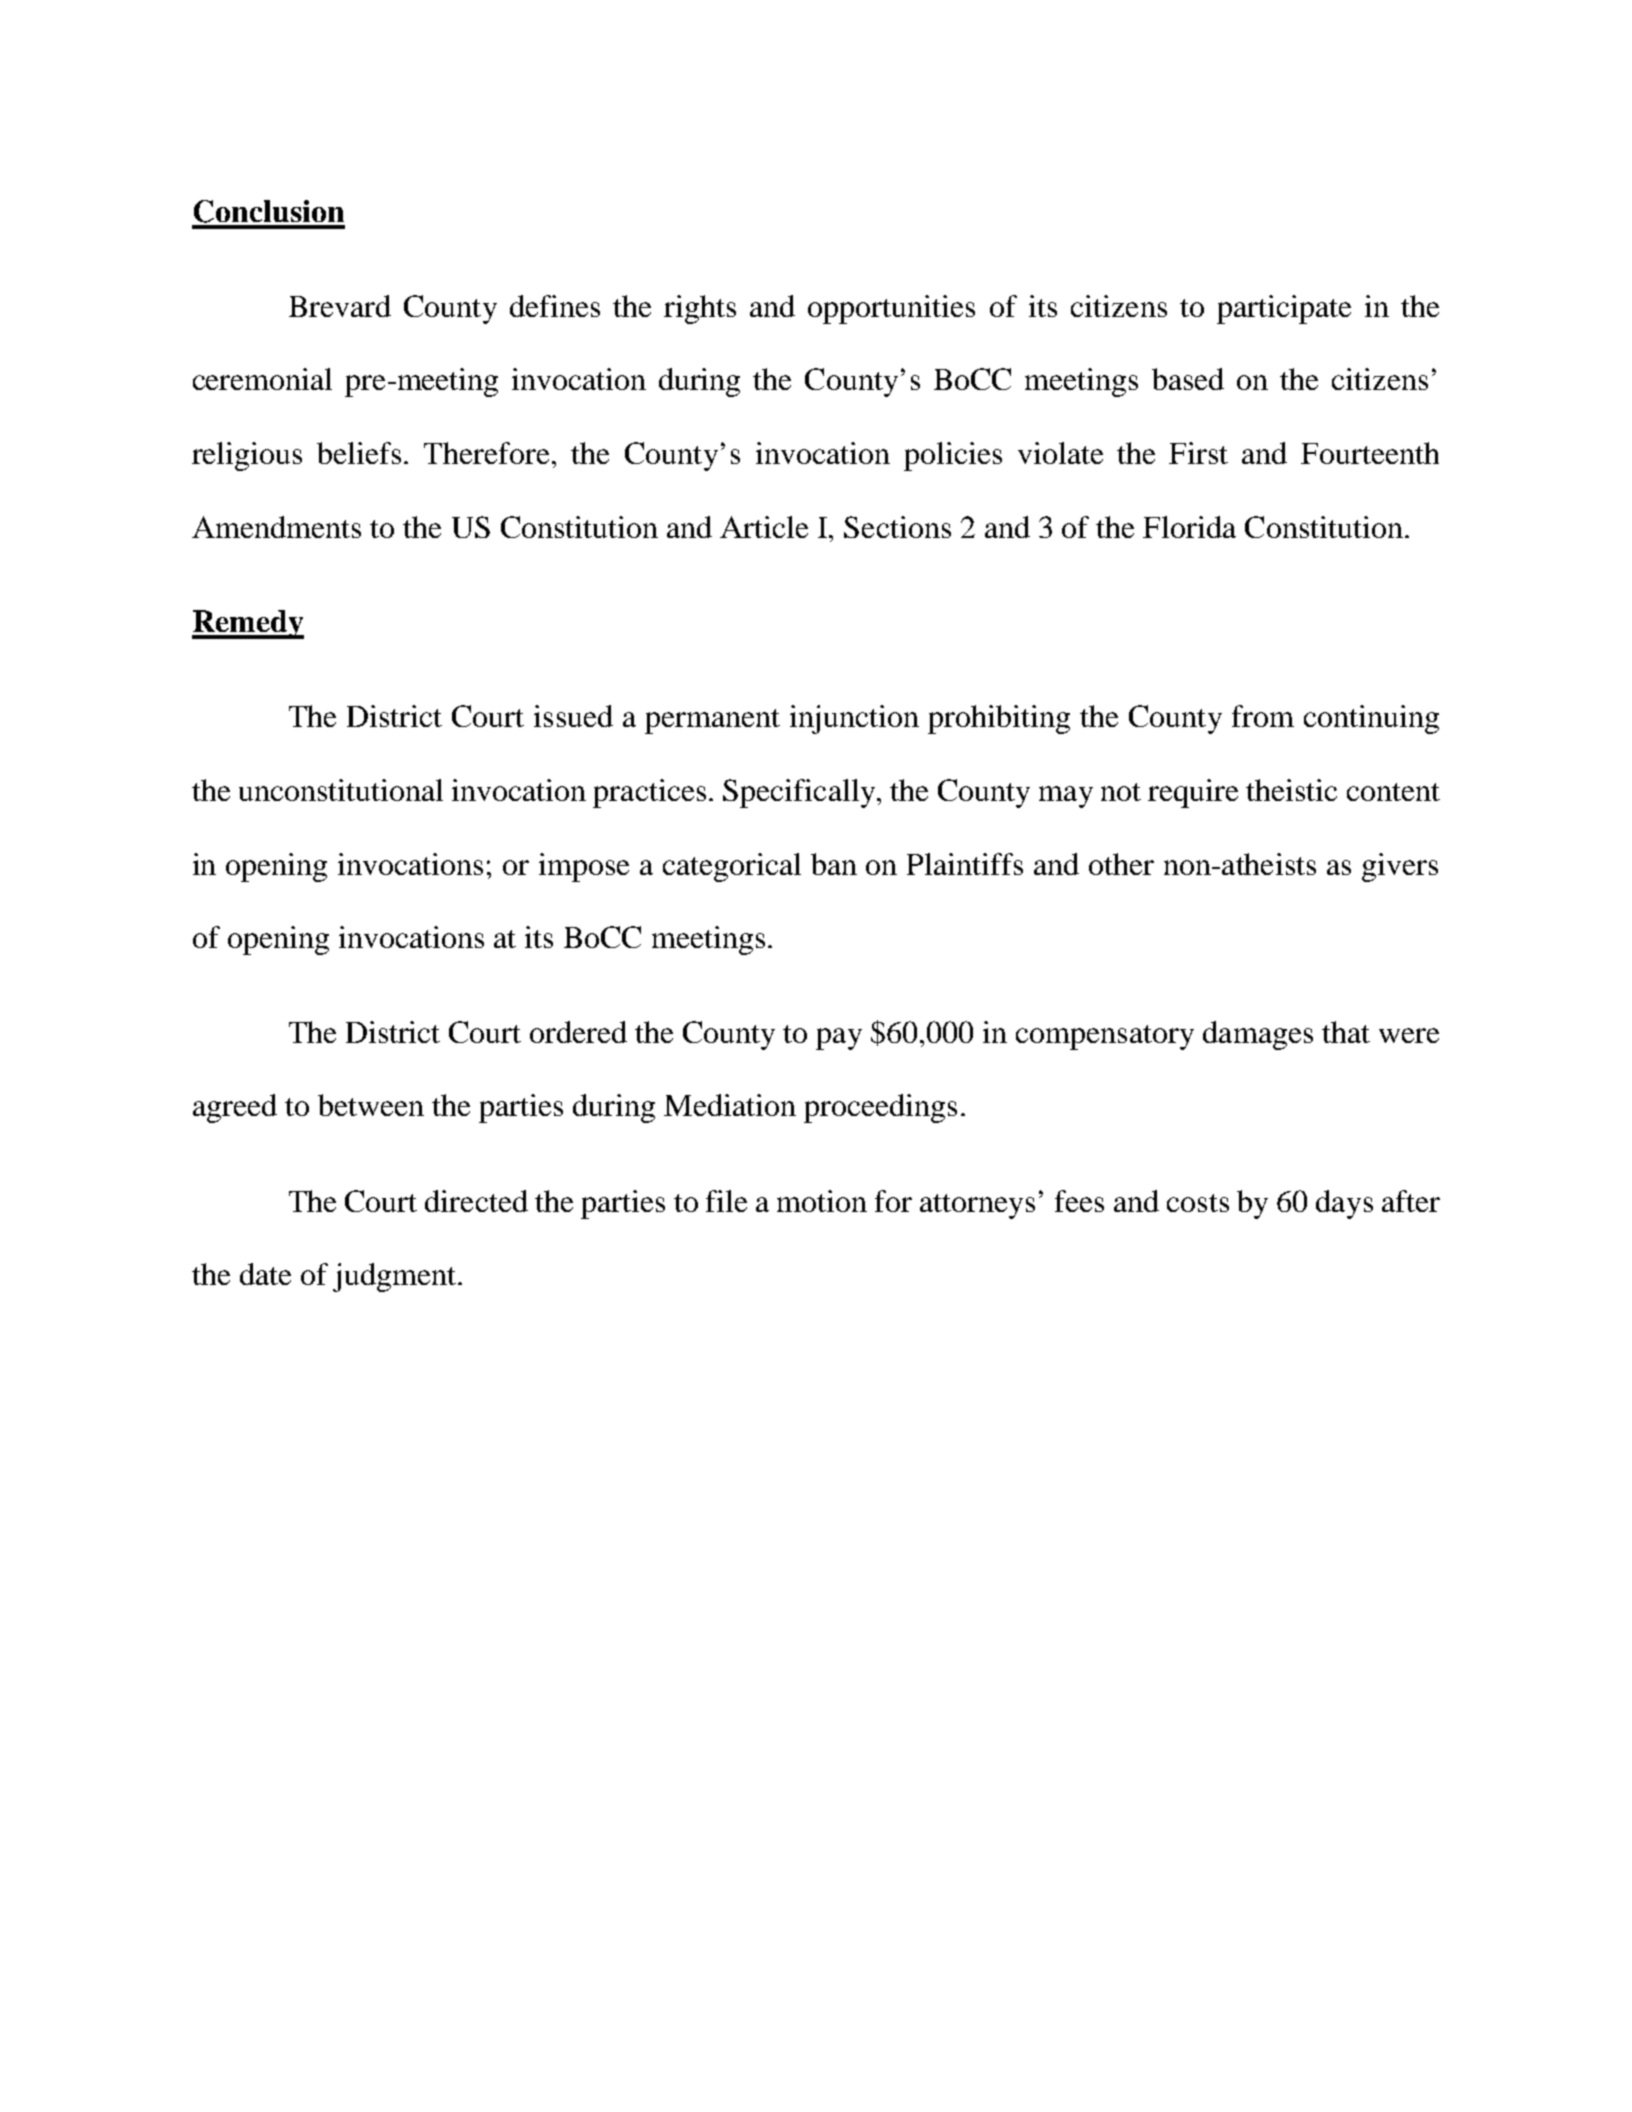 The image size is (1632, 2112). What do you see at coordinates (1258, 1035) in the screenshot?
I see `damages` at bounding box center [1258, 1035].
